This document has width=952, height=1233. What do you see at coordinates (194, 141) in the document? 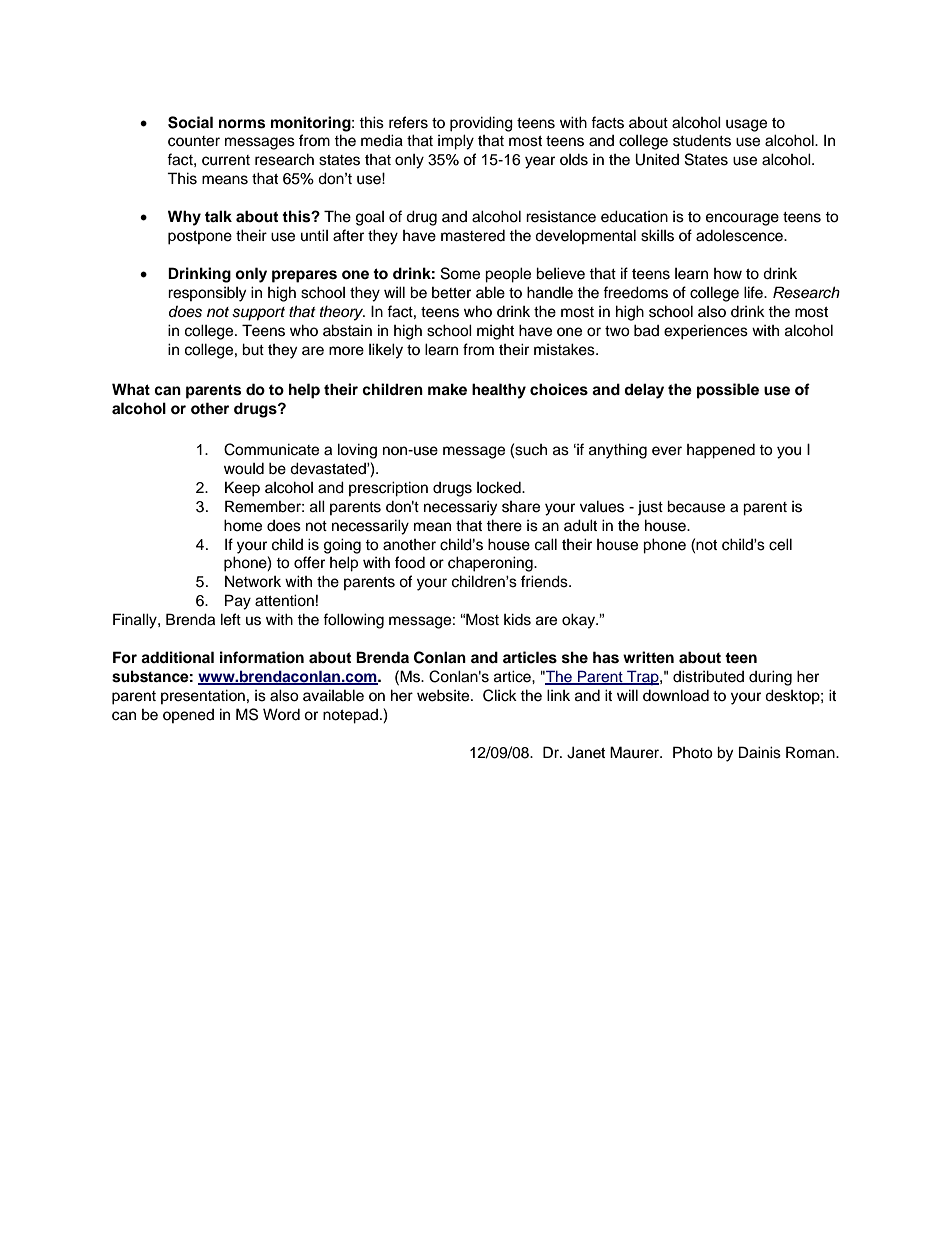
I see `counter` at bounding box center [194, 141].
